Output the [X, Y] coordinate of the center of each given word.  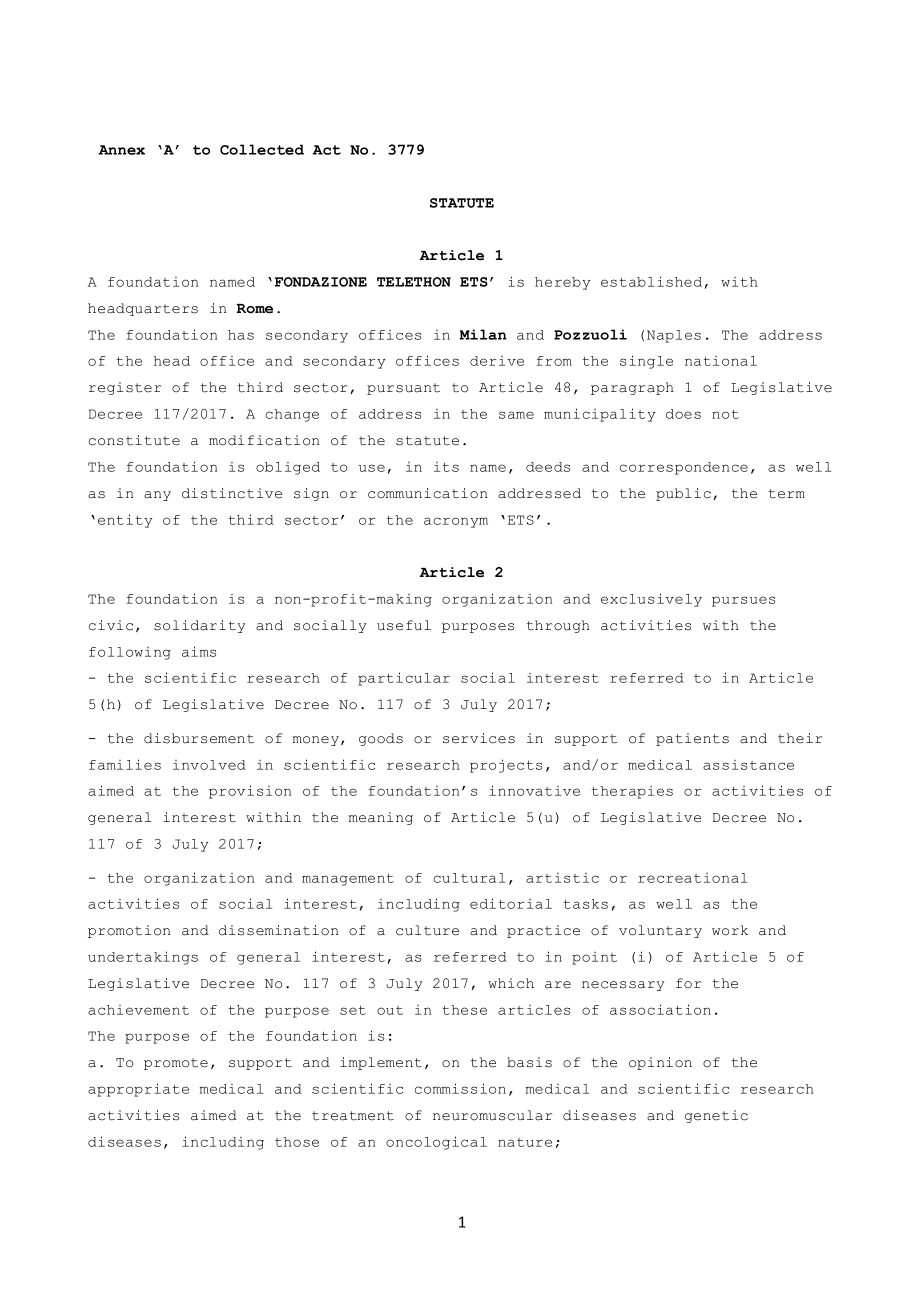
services [479, 738]
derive [497, 361]
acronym [456, 522]
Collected [262, 149]
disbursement [199, 738]
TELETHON [414, 282]
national [721, 361]
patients [692, 739]
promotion [129, 931]
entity [125, 521]
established [651, 281]
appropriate [138, 1090]
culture [427, 930]
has [241, 335]
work [730, 930]
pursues [743, 601]
